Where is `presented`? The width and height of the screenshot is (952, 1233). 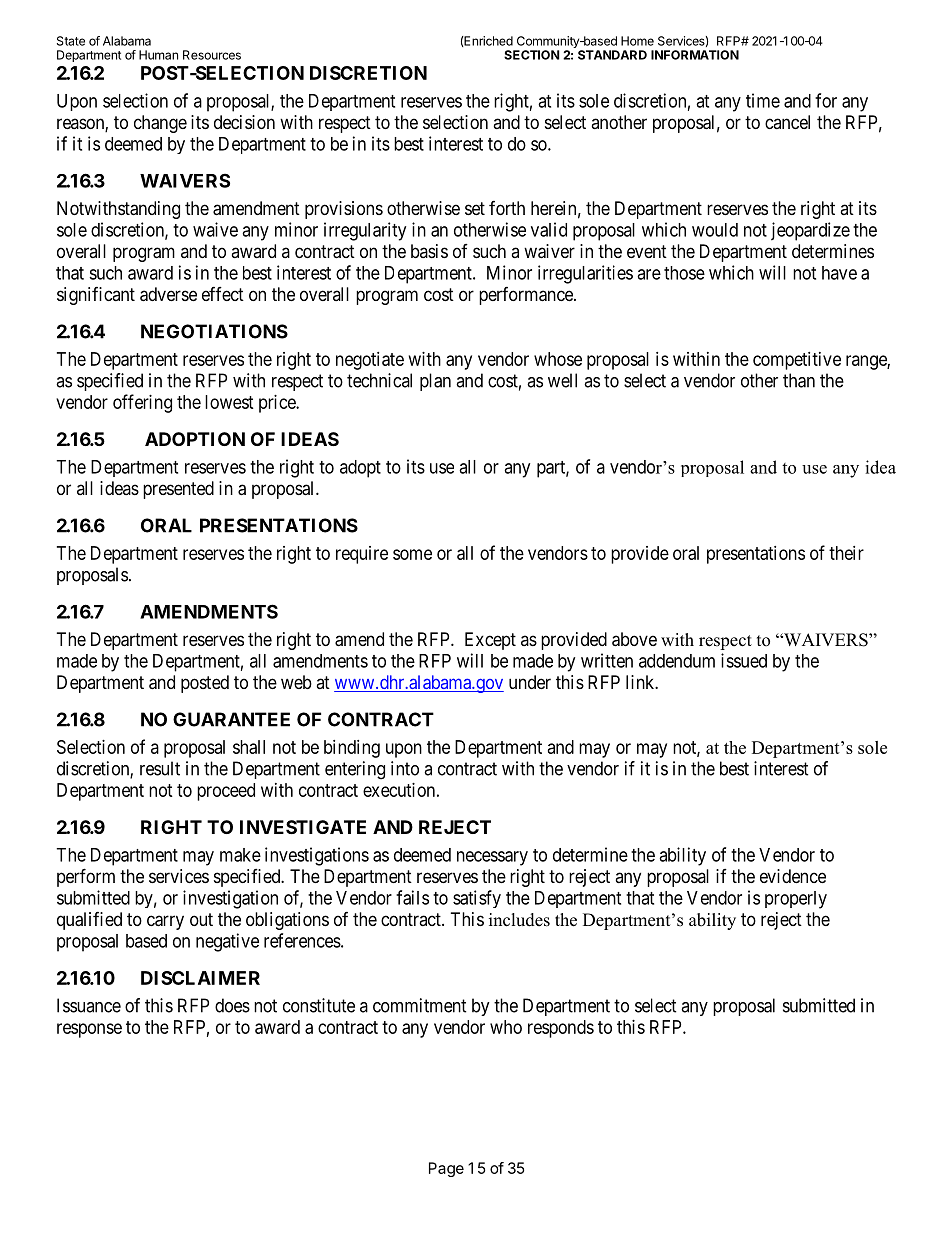
presented is located at coordinates (178, 490).
